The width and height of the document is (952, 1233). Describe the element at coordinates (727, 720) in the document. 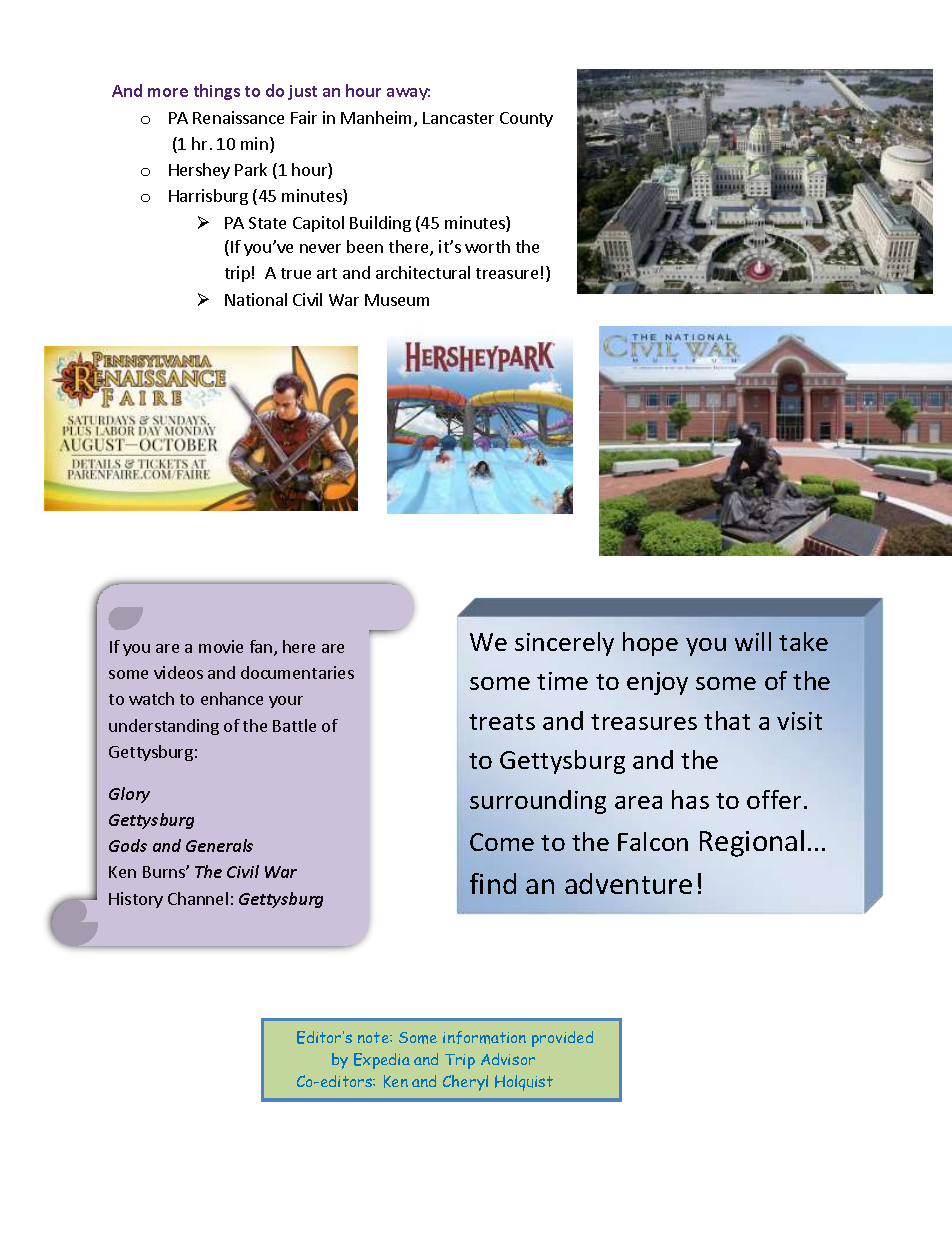

I see `that` at that location.
